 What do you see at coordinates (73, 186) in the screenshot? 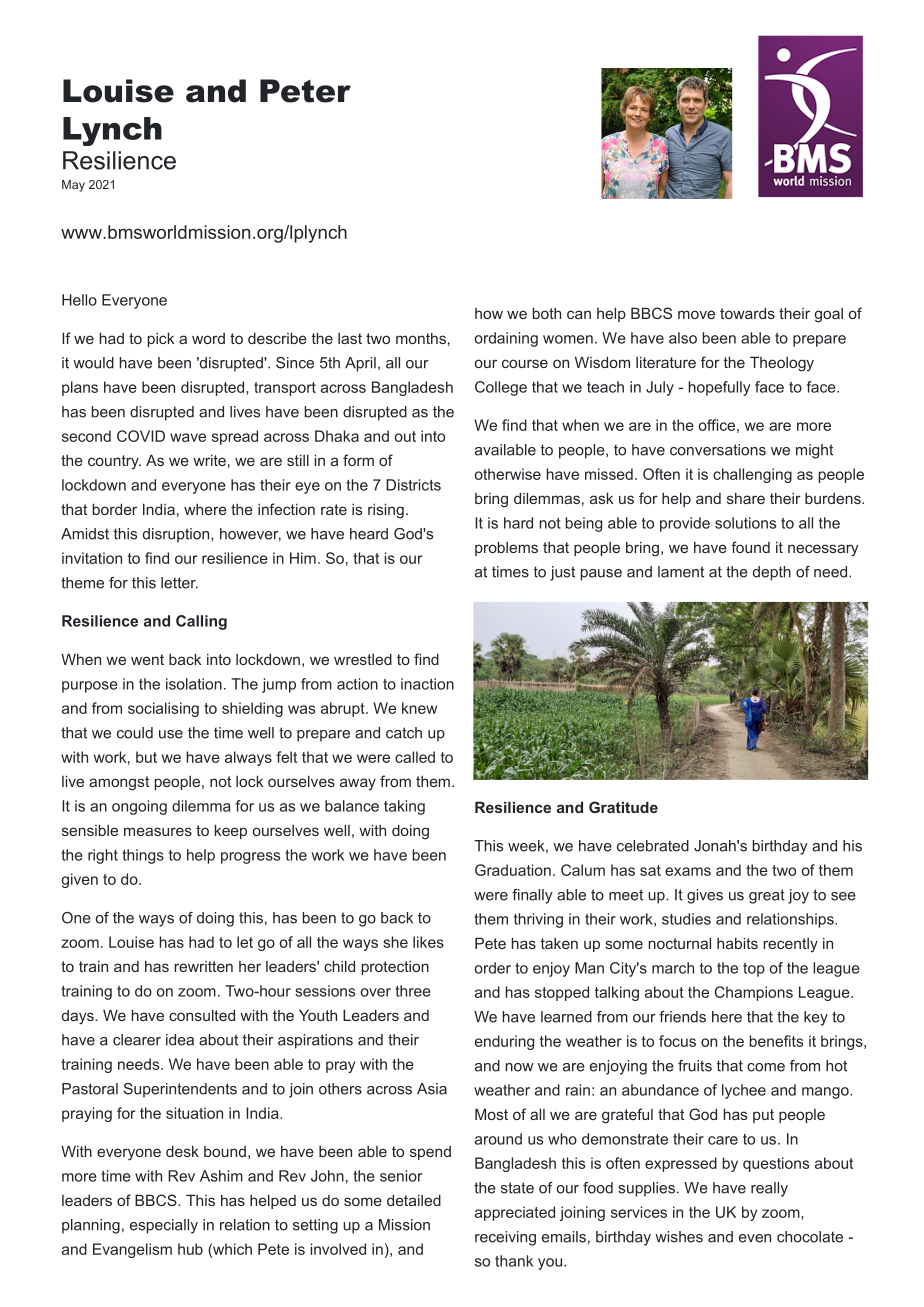
I see `May` at bounding box center [73, 186].
